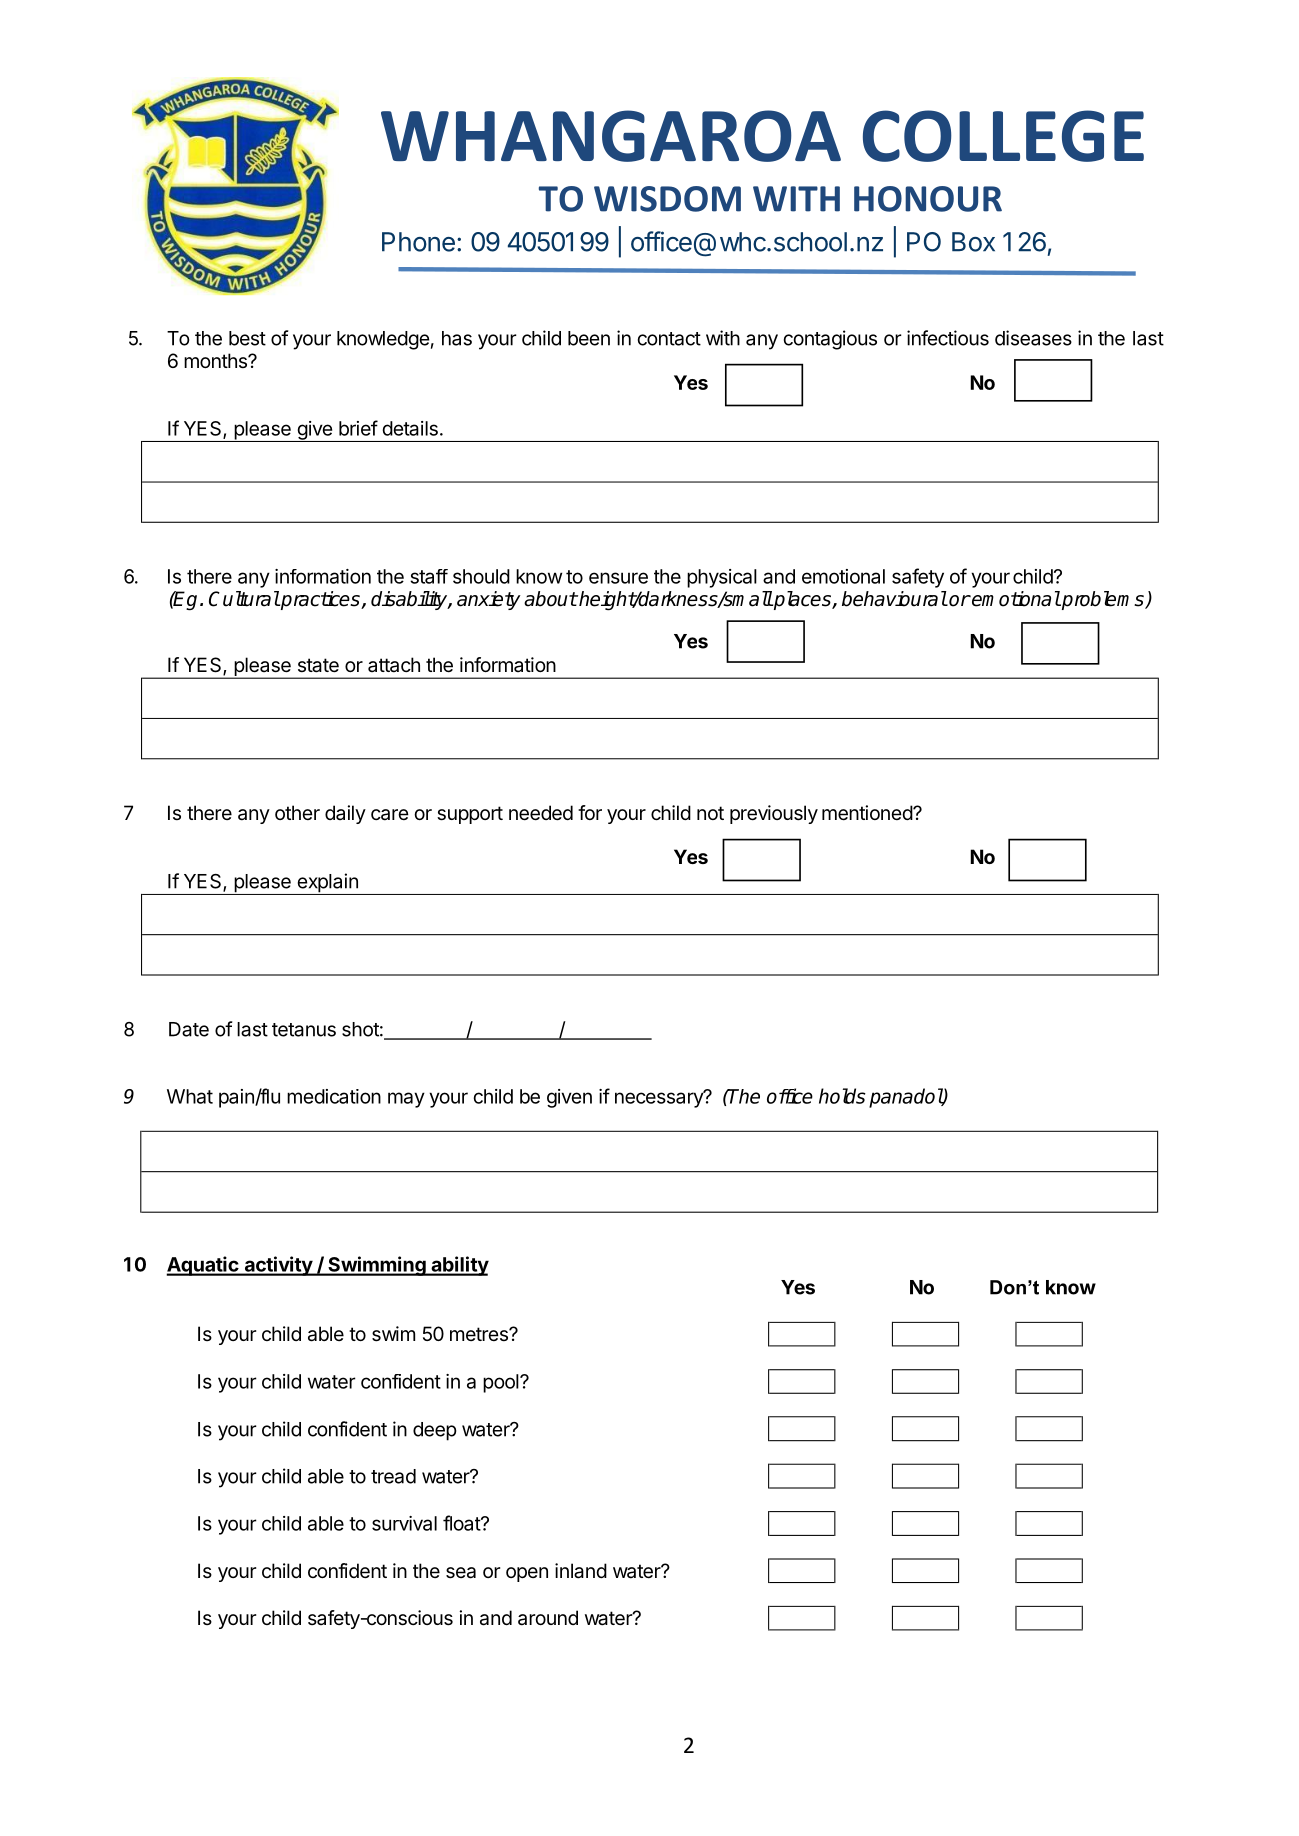 The height and width of the page is (1836, 1299). I want to click on panadol, so click(906, 1098).
